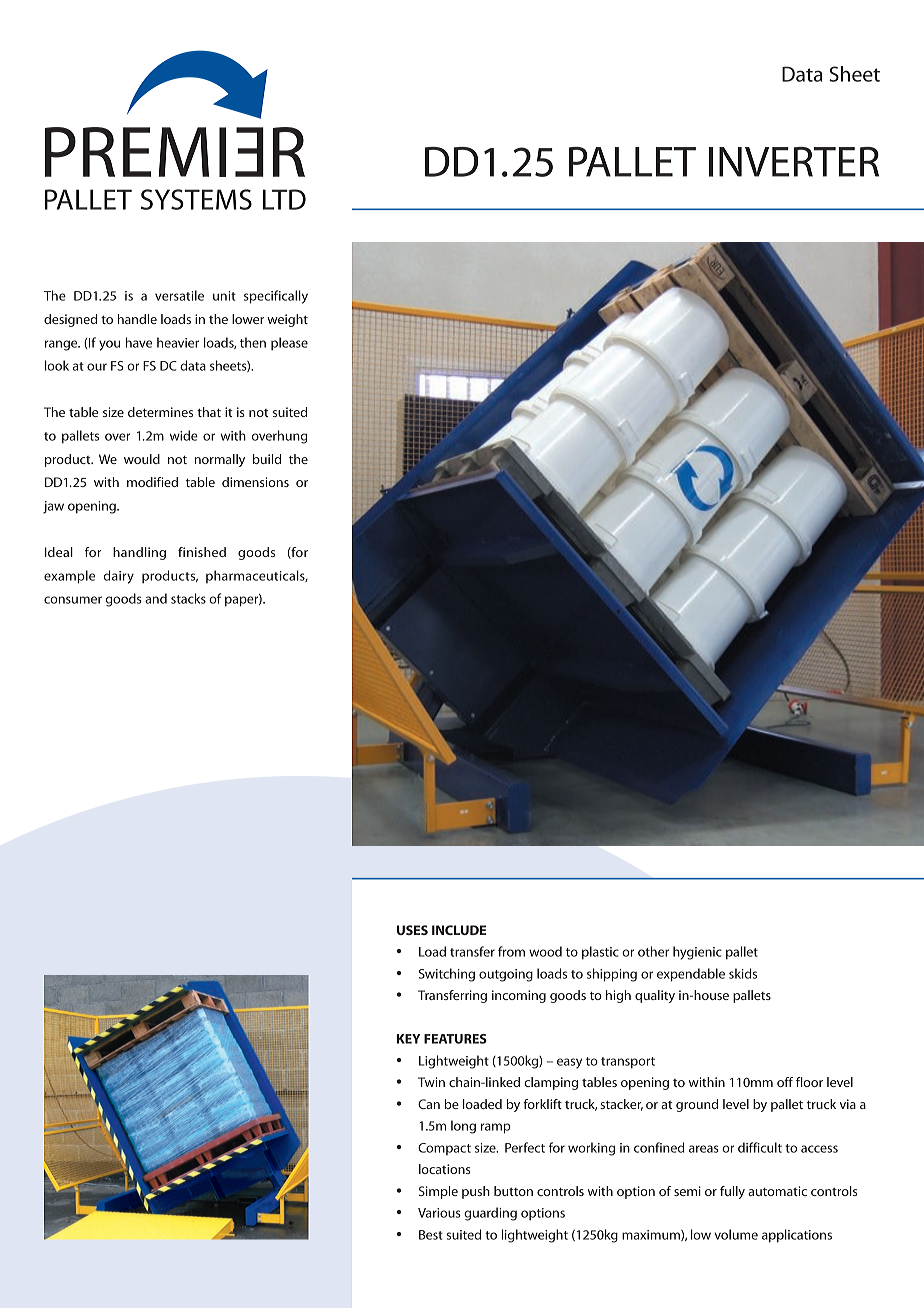  I want to click on finished, so click(202, 552).
